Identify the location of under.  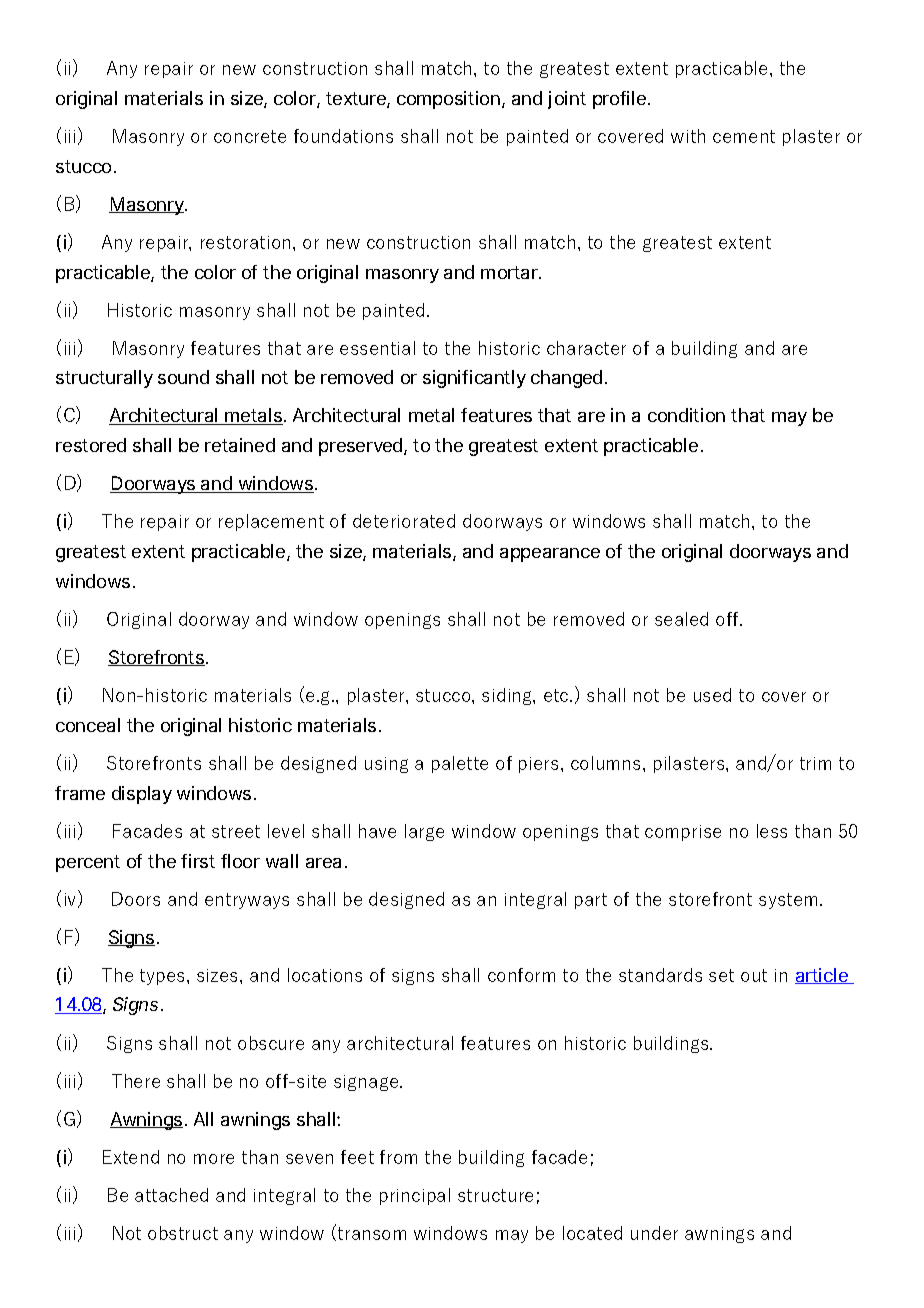
(654, 1233).
